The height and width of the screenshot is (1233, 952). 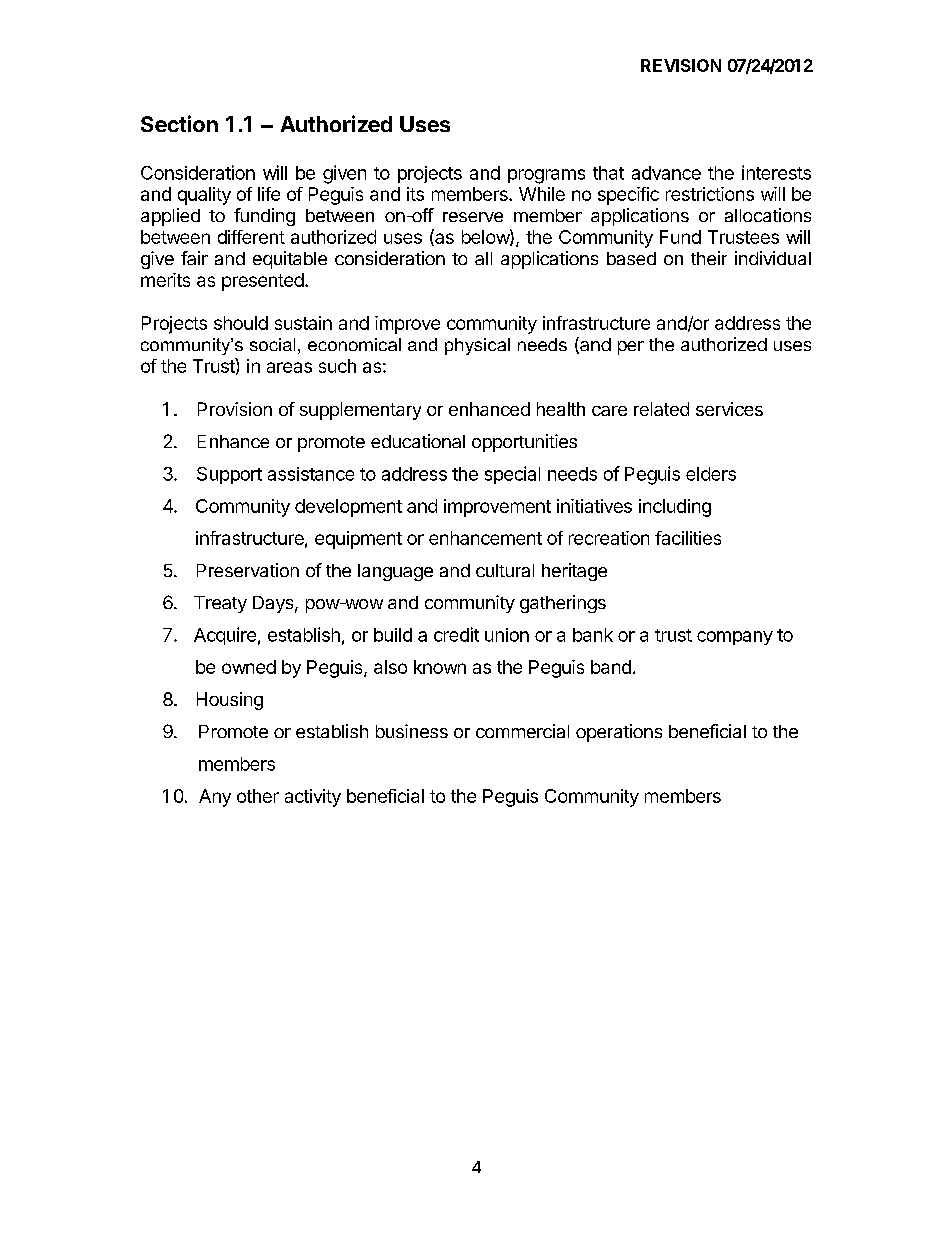 I want to click on social, so click(x=272, y=344).
